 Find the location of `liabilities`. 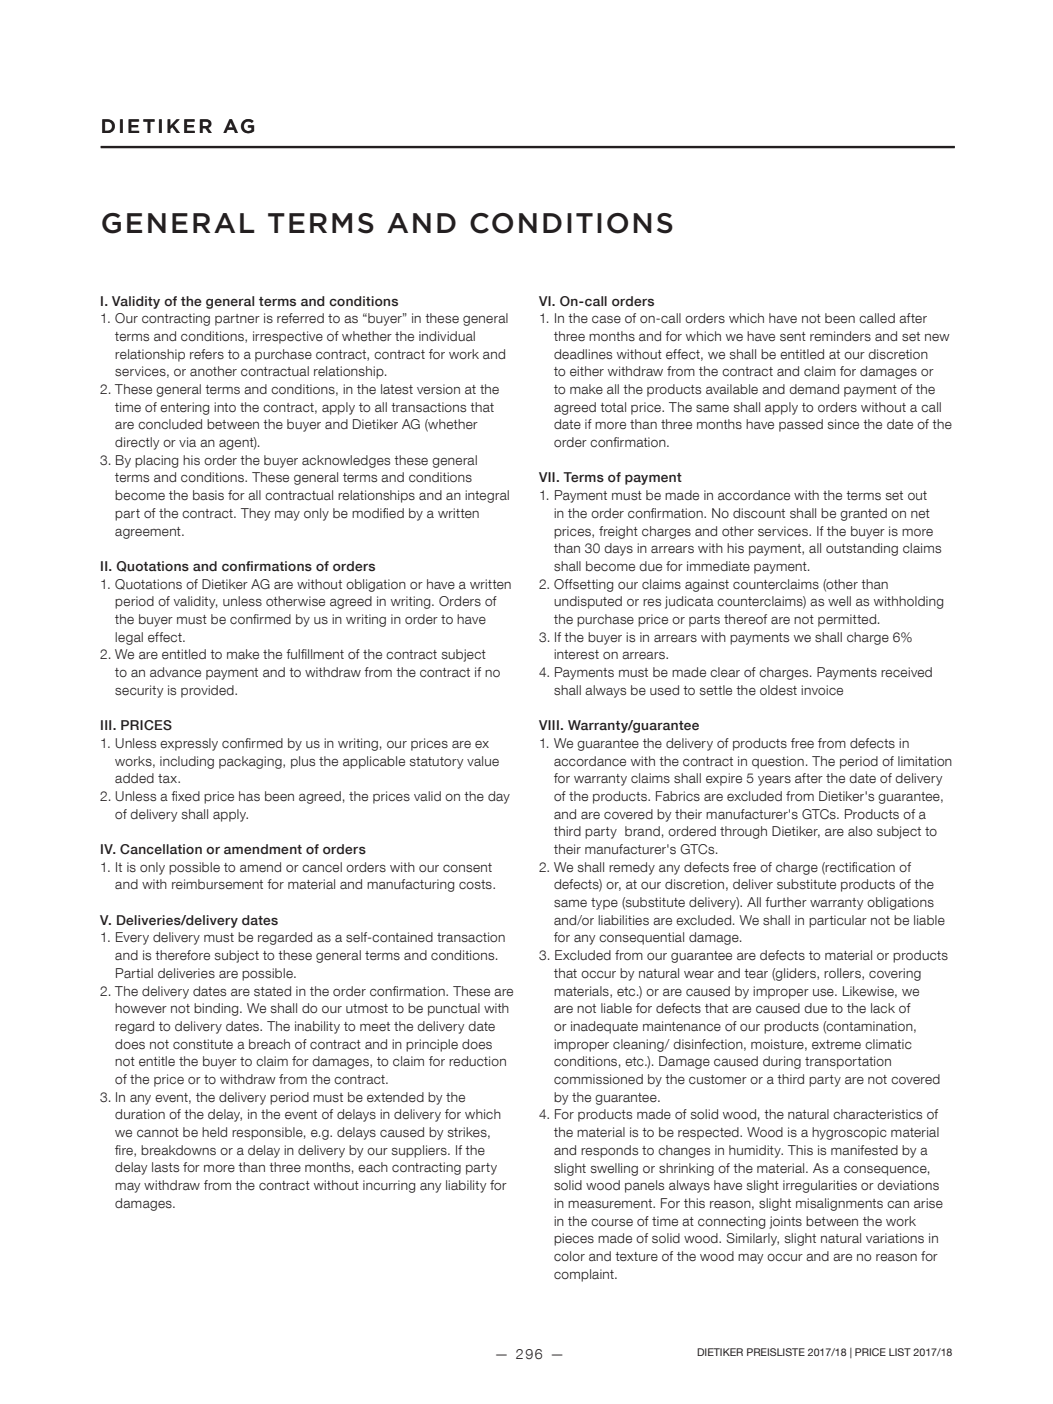

liabilities is located at coordinates (623, 920).
